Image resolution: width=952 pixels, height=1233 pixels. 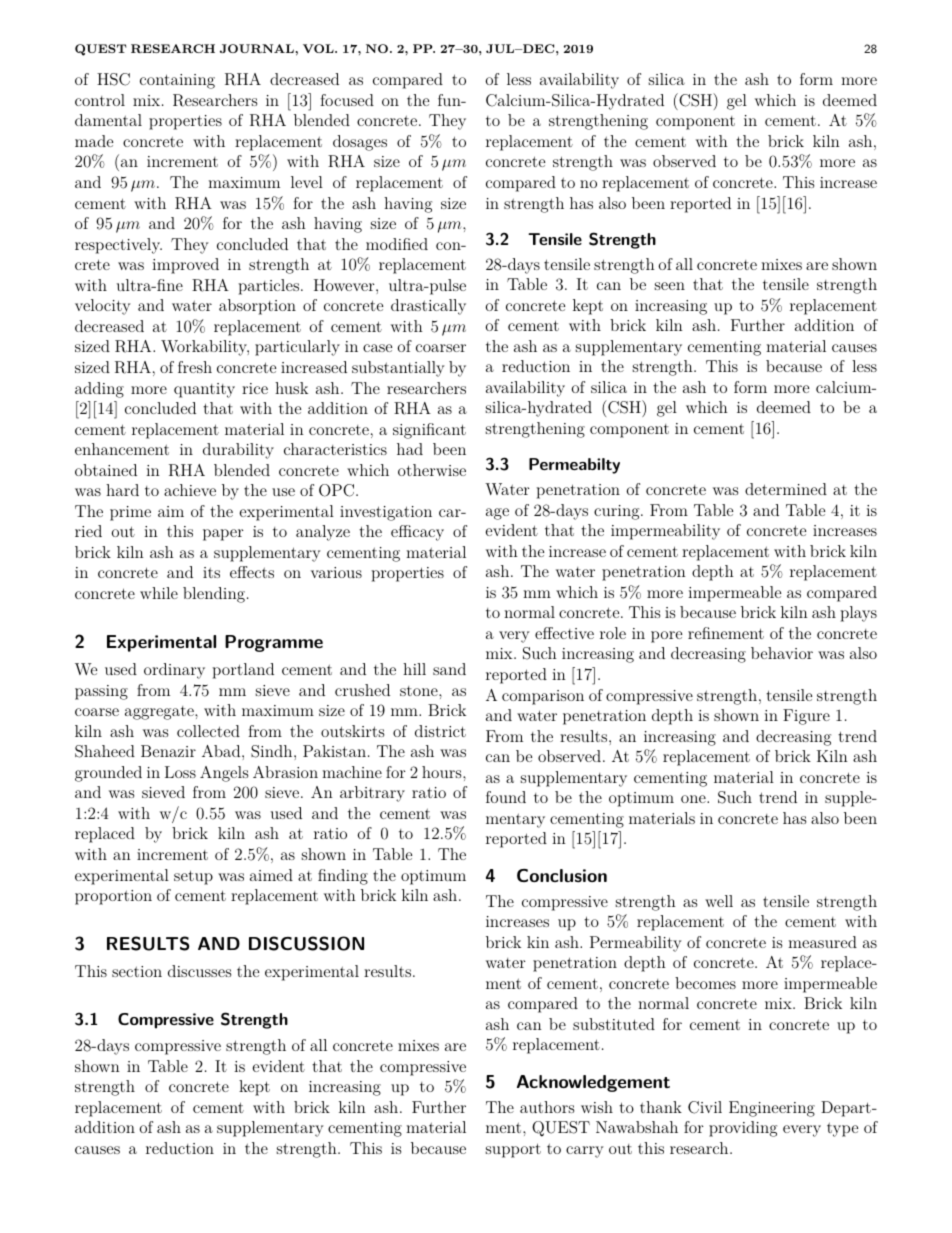 I want to click on curing, so click(x=618, y=512).
